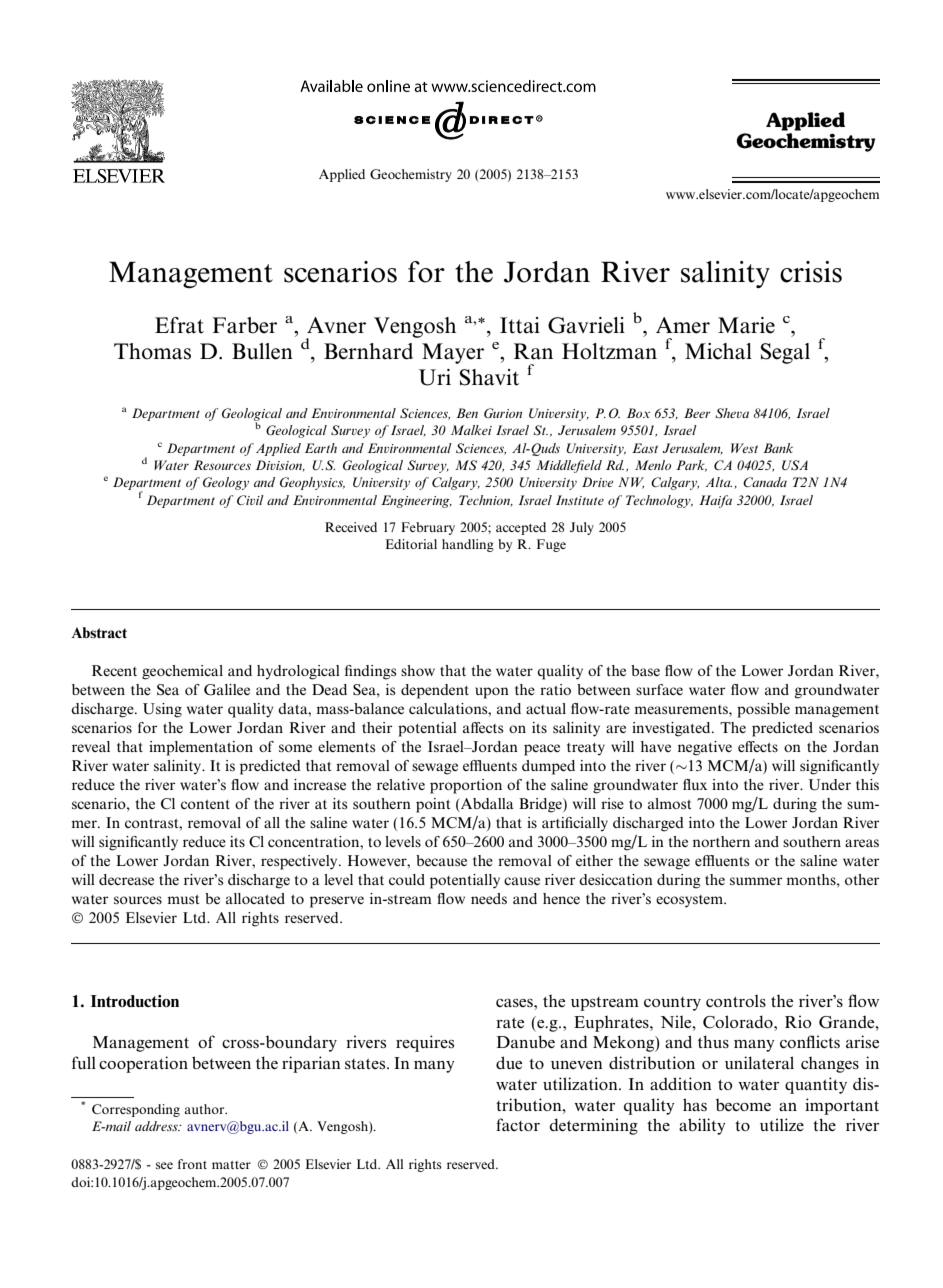  Describe the element at coordinates (763, 710) in the screenshot. I see `possible` at that location.
